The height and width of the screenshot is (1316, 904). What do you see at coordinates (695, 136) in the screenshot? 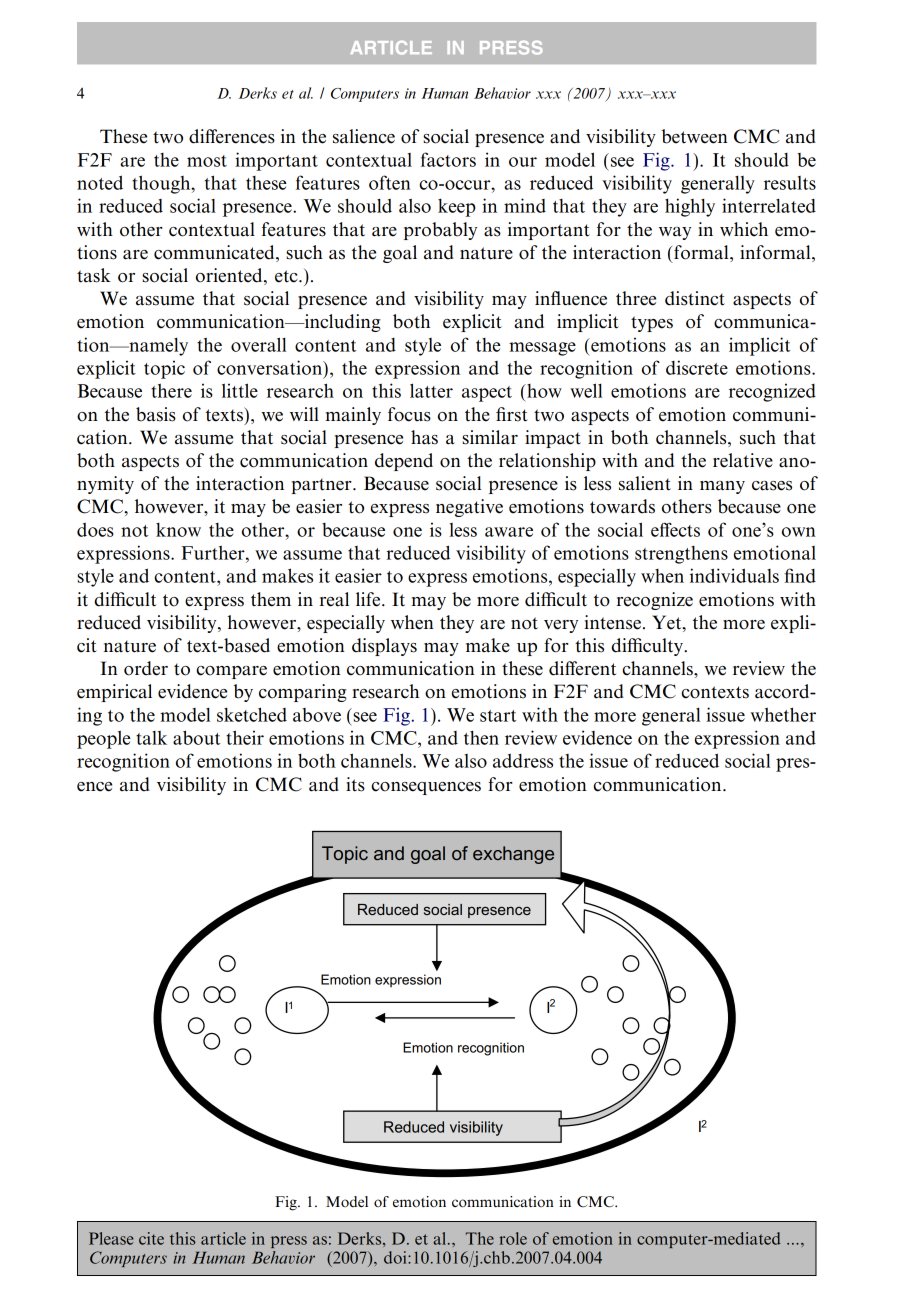
I see `between` at bounding box center [695, 136].
